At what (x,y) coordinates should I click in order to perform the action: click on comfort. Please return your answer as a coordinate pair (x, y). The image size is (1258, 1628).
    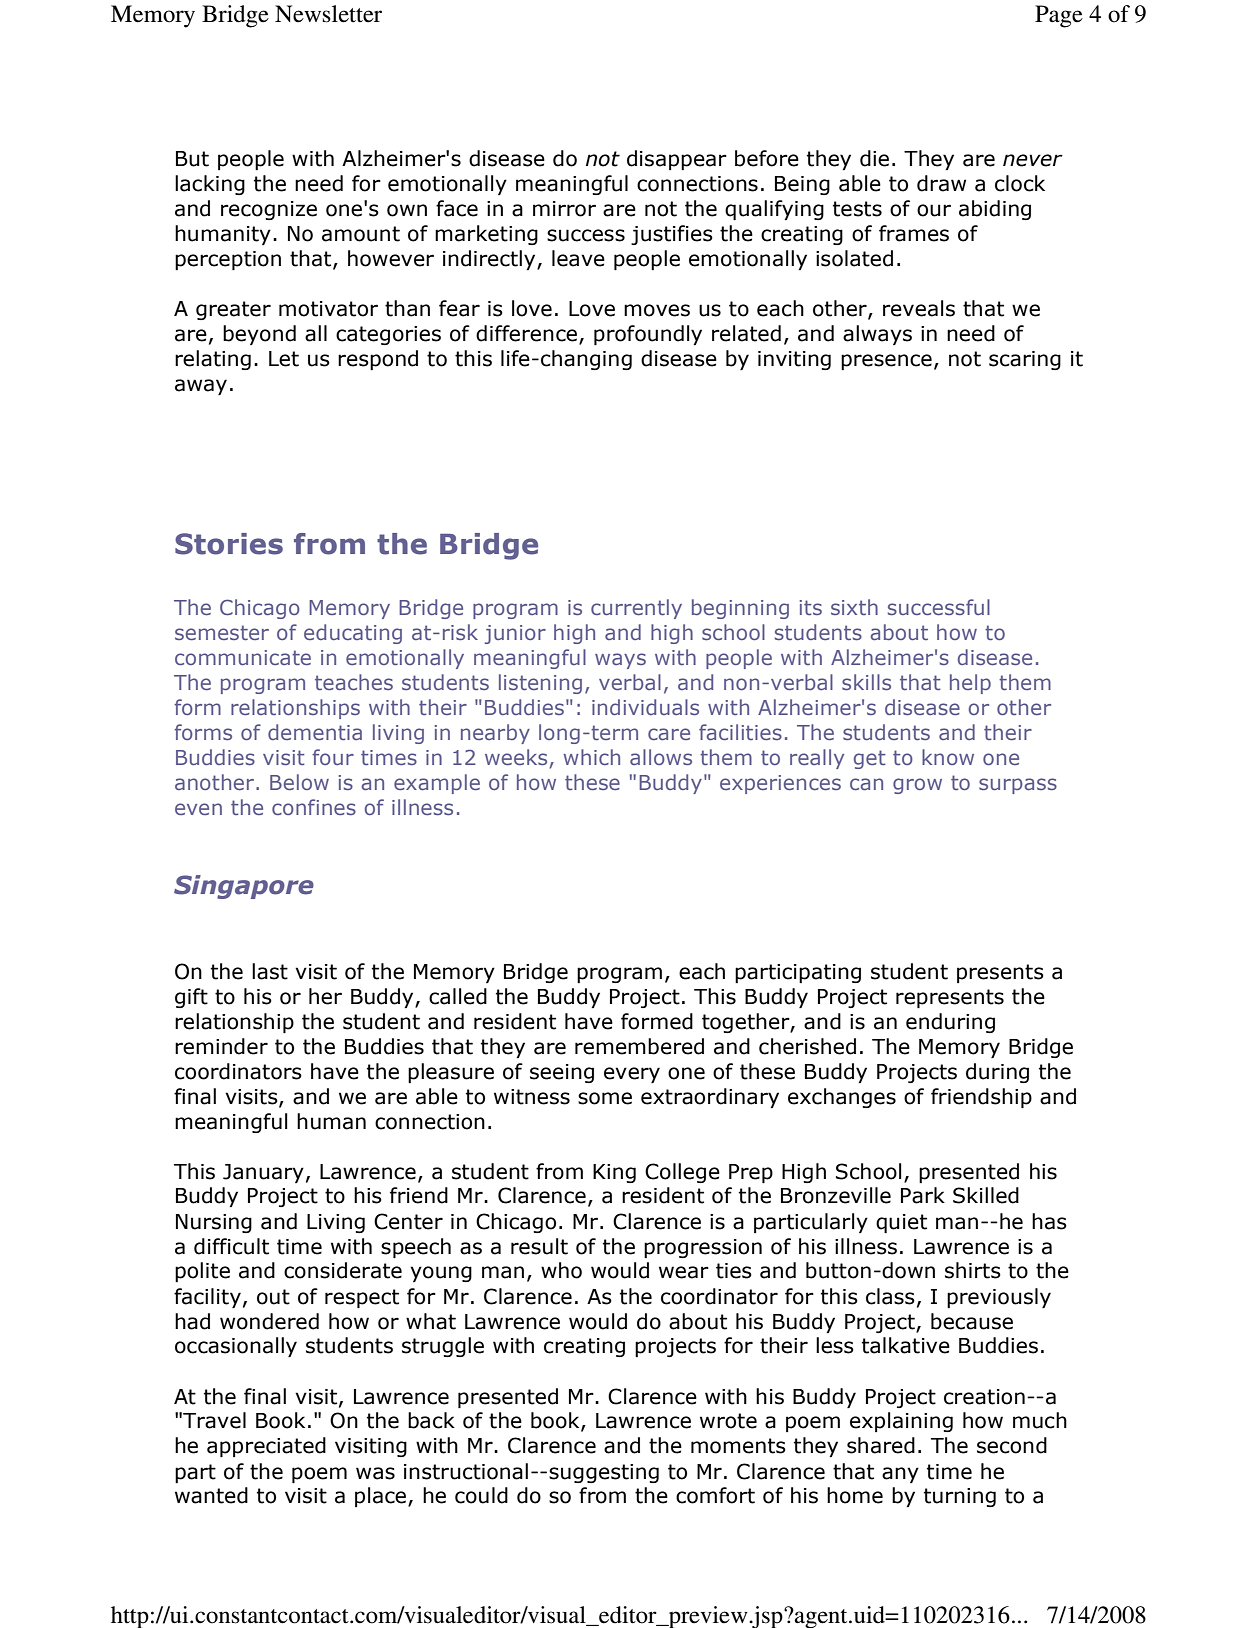
    Looking at the image, I should click on (715, 1495).
